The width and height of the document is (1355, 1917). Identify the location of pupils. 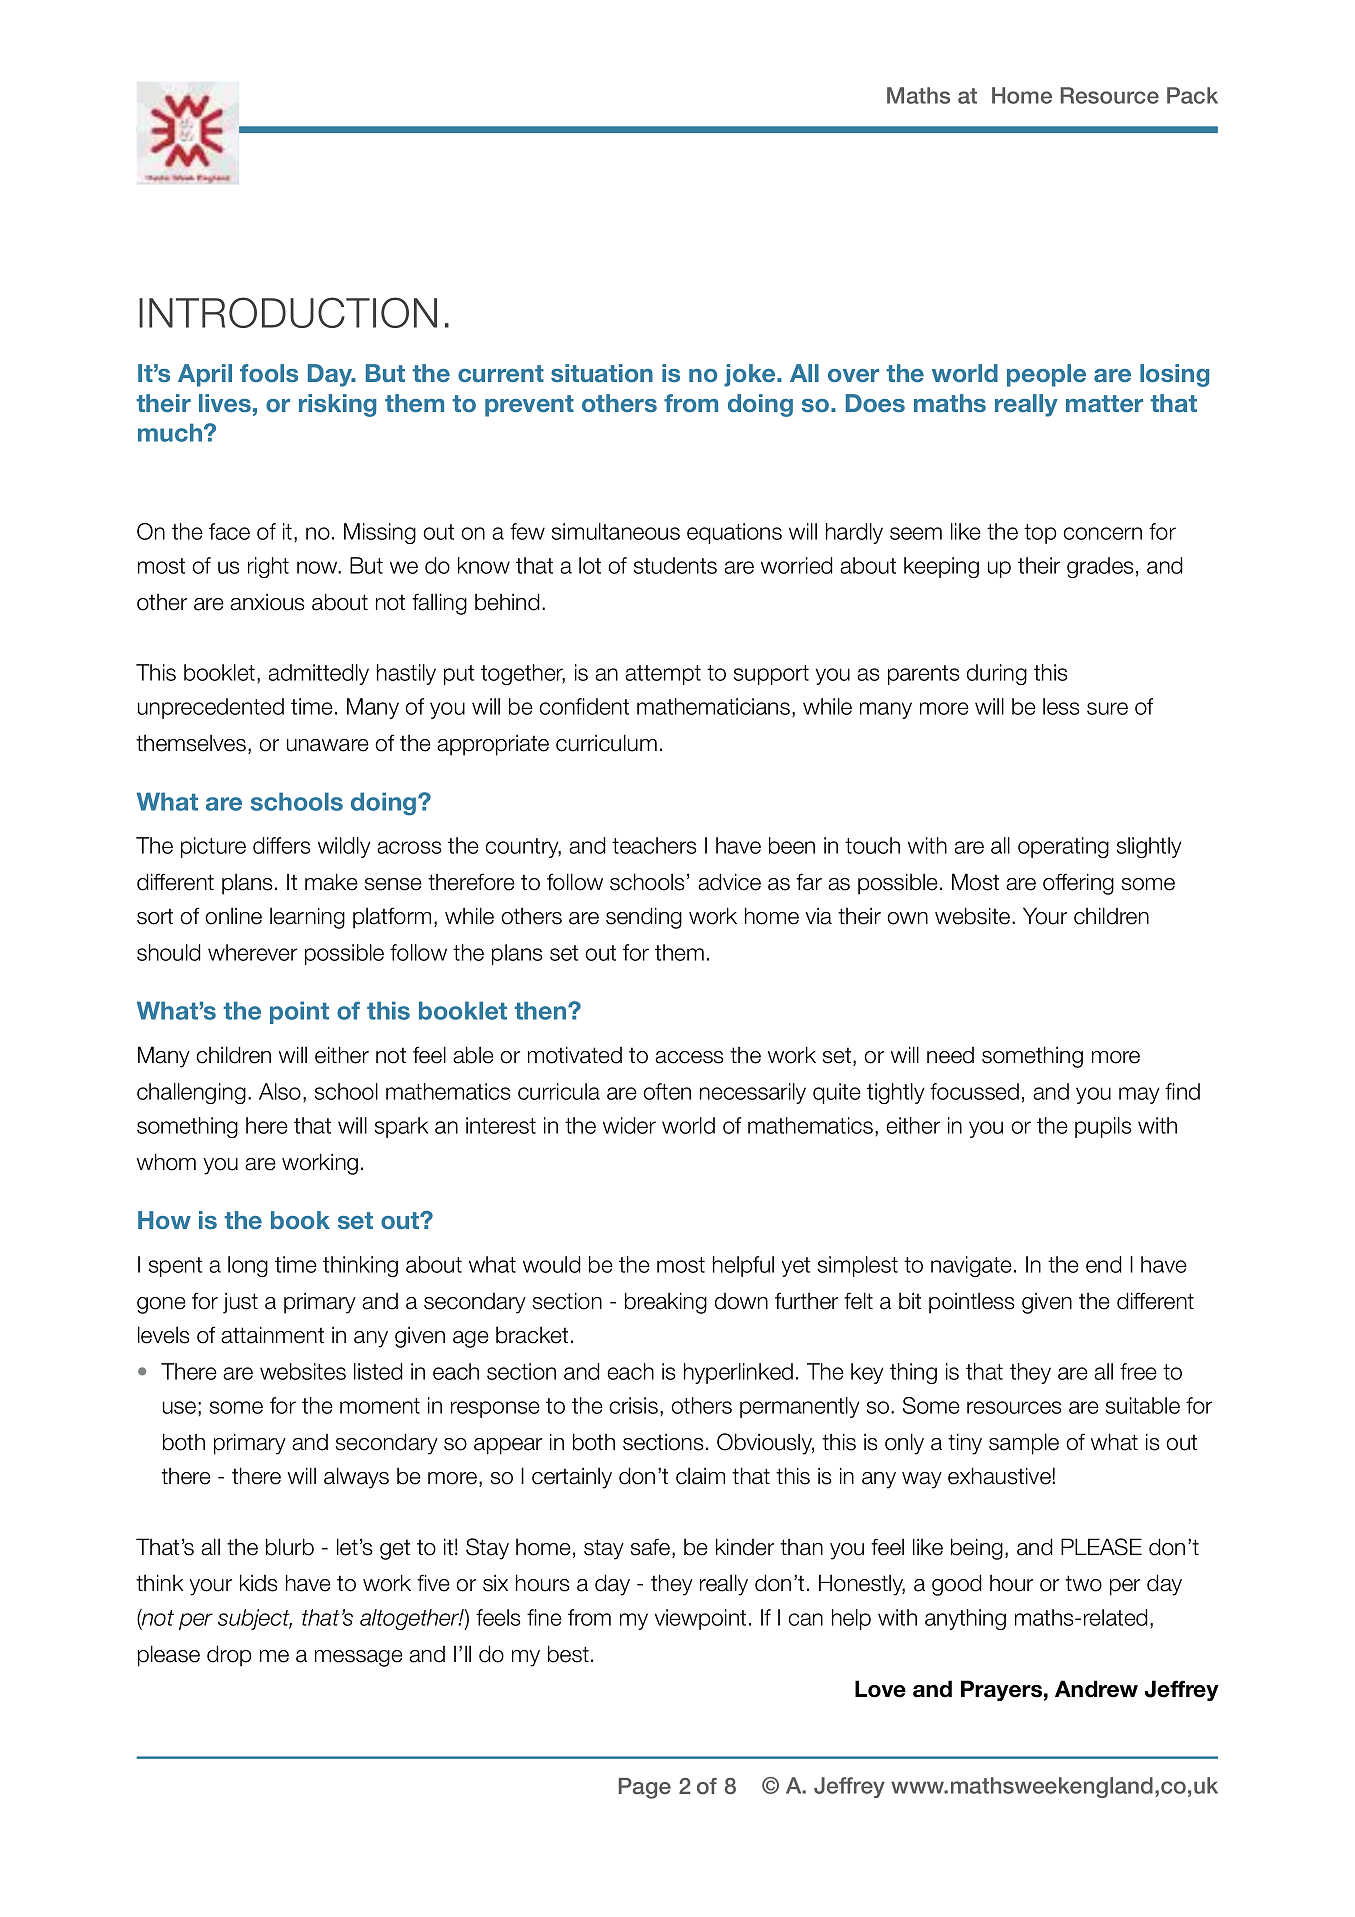
(1103, 1127).
